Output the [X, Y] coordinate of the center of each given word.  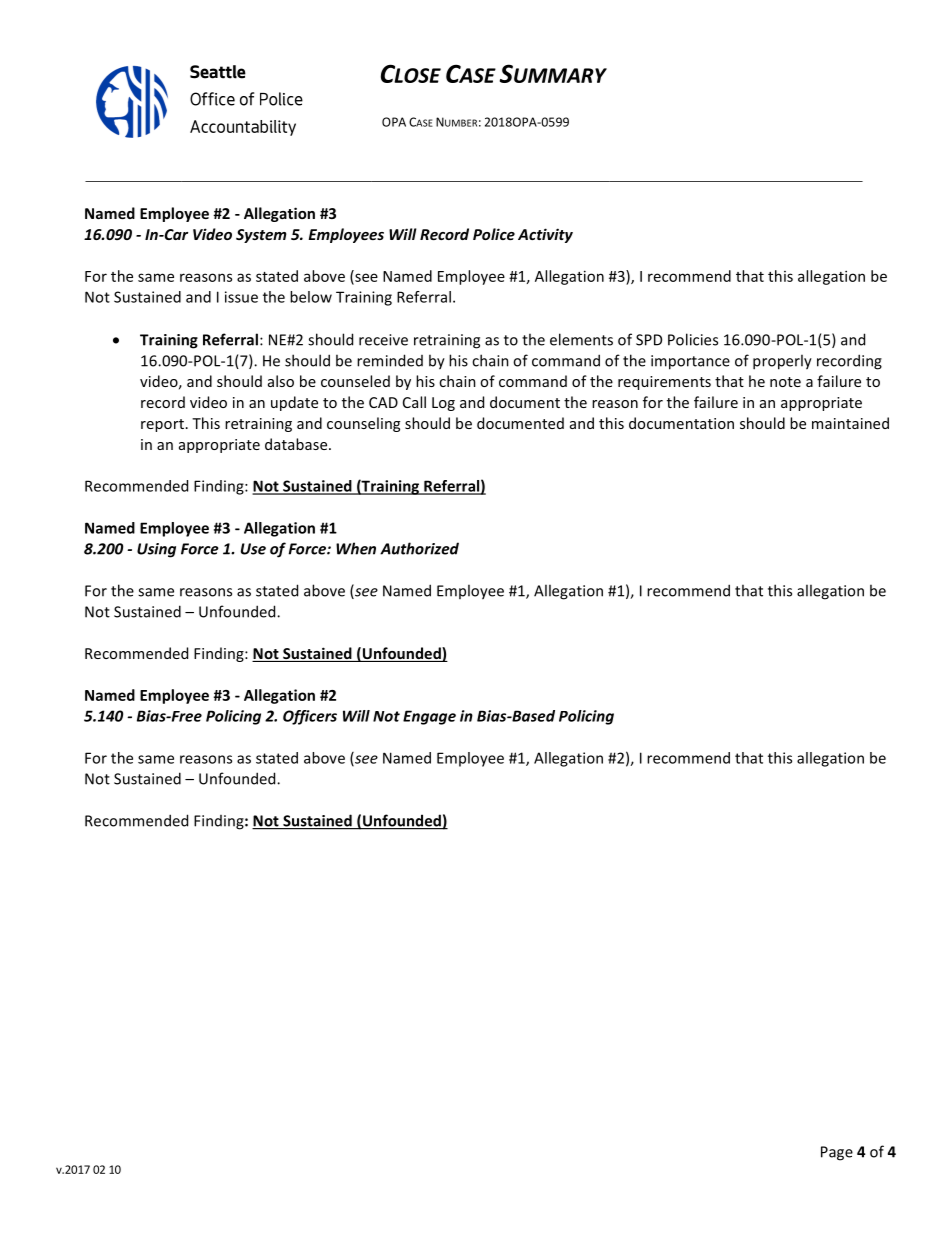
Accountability [243, 128]
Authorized [419, 548]
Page [837, 1153]
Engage [429, 717]
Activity [545, 235]
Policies [693, 339]
